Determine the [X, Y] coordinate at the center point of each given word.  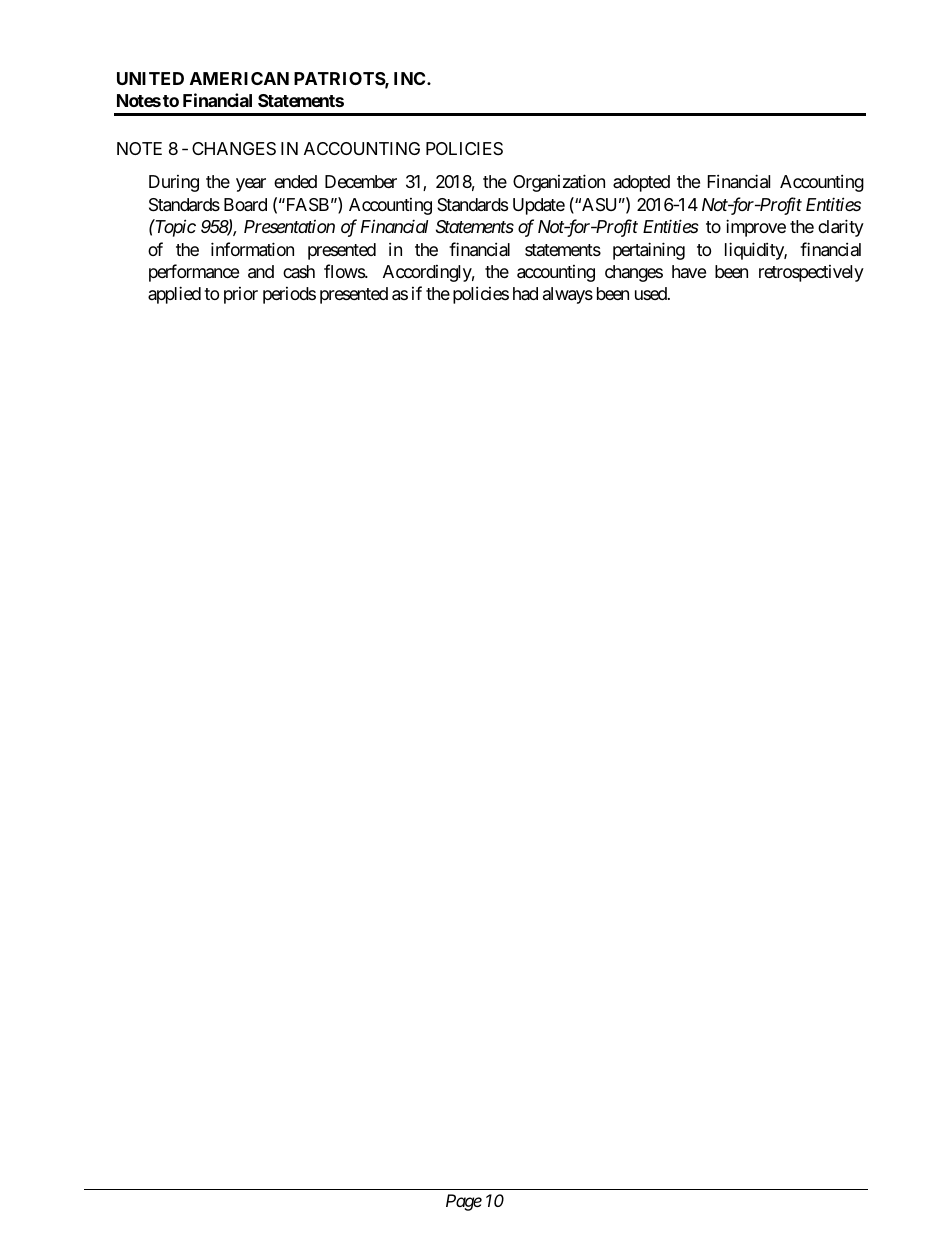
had [525, 293]
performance [194, 273]
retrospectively [811, 273]
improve [756, 228]
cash [299, 271]
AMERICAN [239, 78]
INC [411, 78]
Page [464, 1202]
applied [174, 295]
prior [241, 295]
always [568, 295]
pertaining [649, 251]
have [689, 271]
